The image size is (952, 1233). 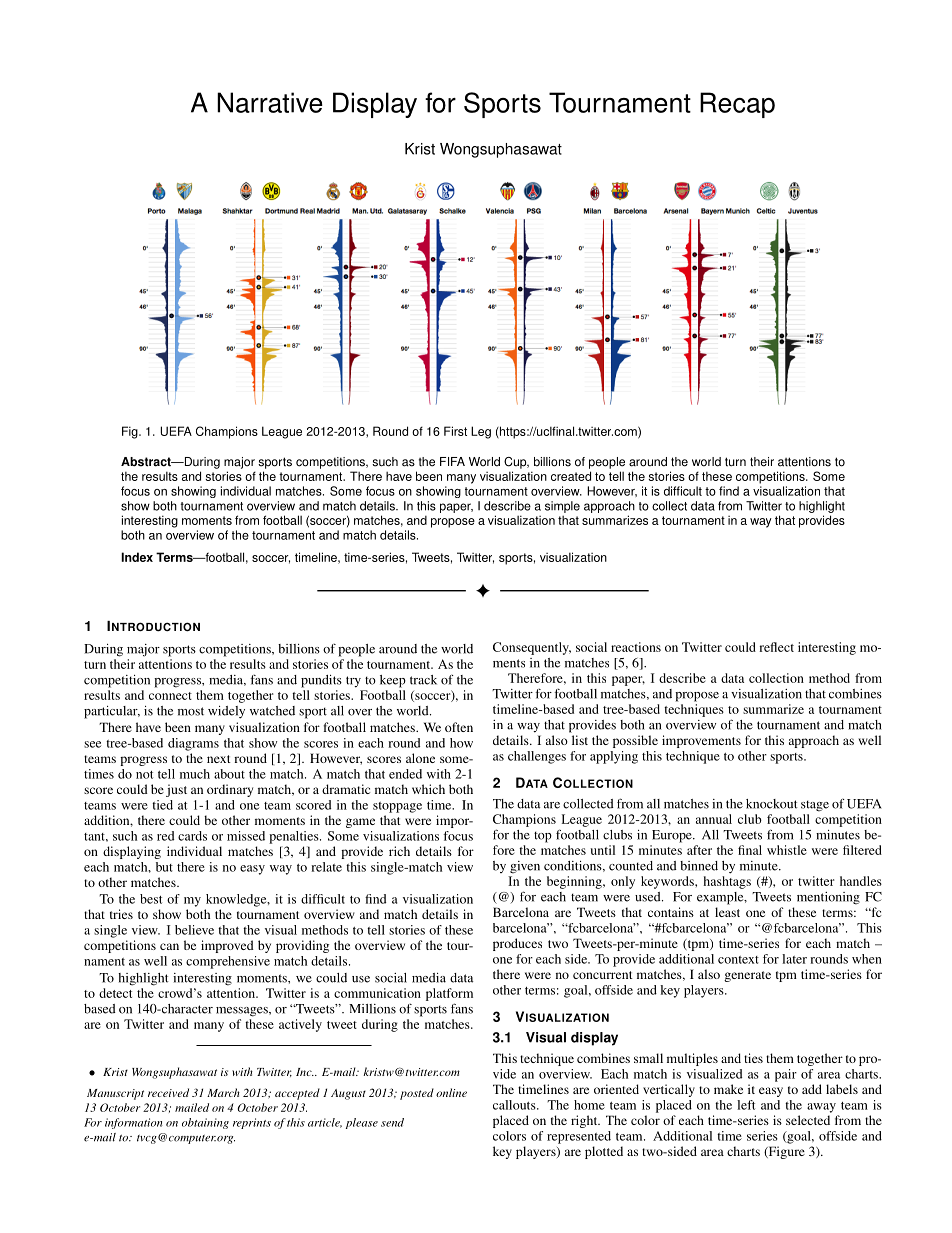 I want to click on Recap, so click(x=737, y=105).
